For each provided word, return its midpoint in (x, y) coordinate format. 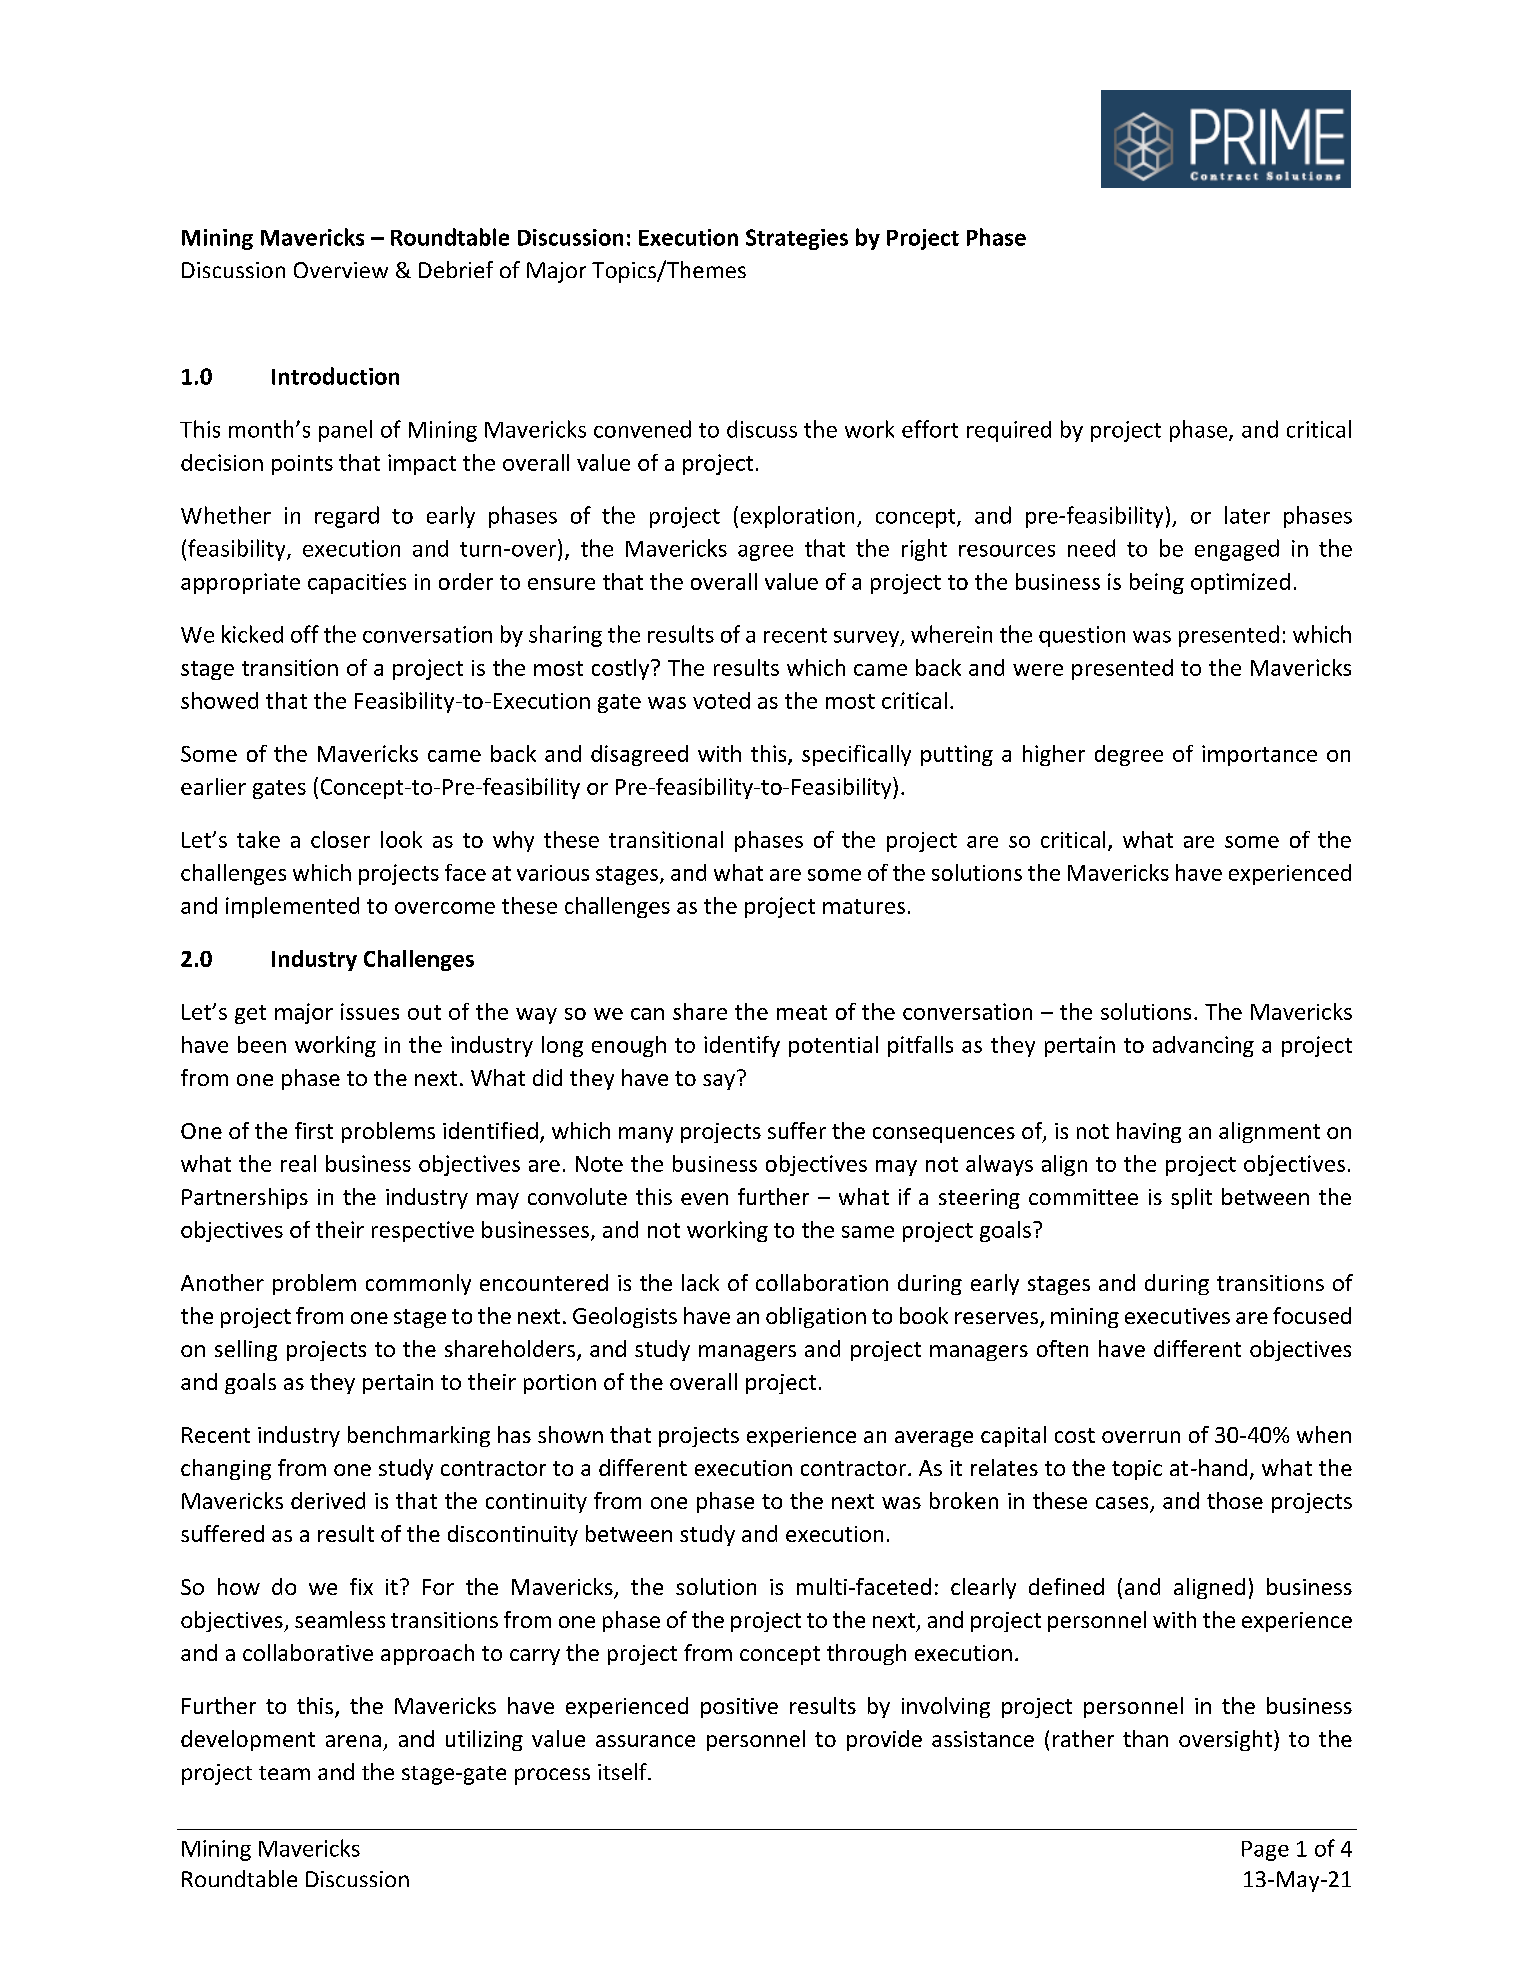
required (1009, 431)
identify (742, 1046)
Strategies (797, 239)
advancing (1203, 1046)
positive (739, 1708)
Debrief (456, 269)
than (1145, 1738)
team (284, 1773)
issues (370, 1011)
